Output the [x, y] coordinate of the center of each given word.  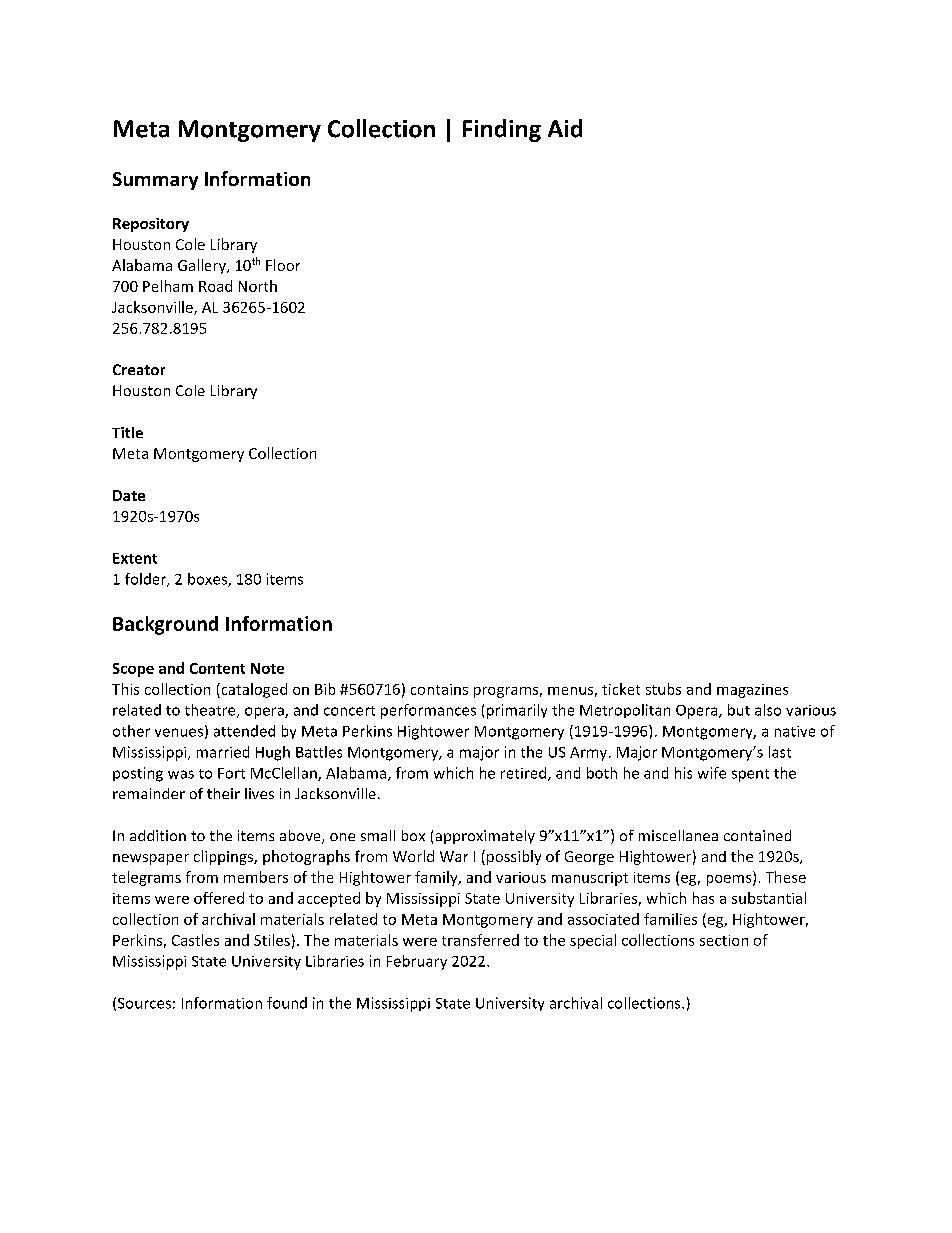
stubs [663, 689]
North [258, 286]
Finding [502, 130]
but [739, 710]
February [417, 962]
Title [127, 432]
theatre [211, 711]
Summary [155, 181]
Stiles [272, 940]
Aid [565, 128]
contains [439, 689]
